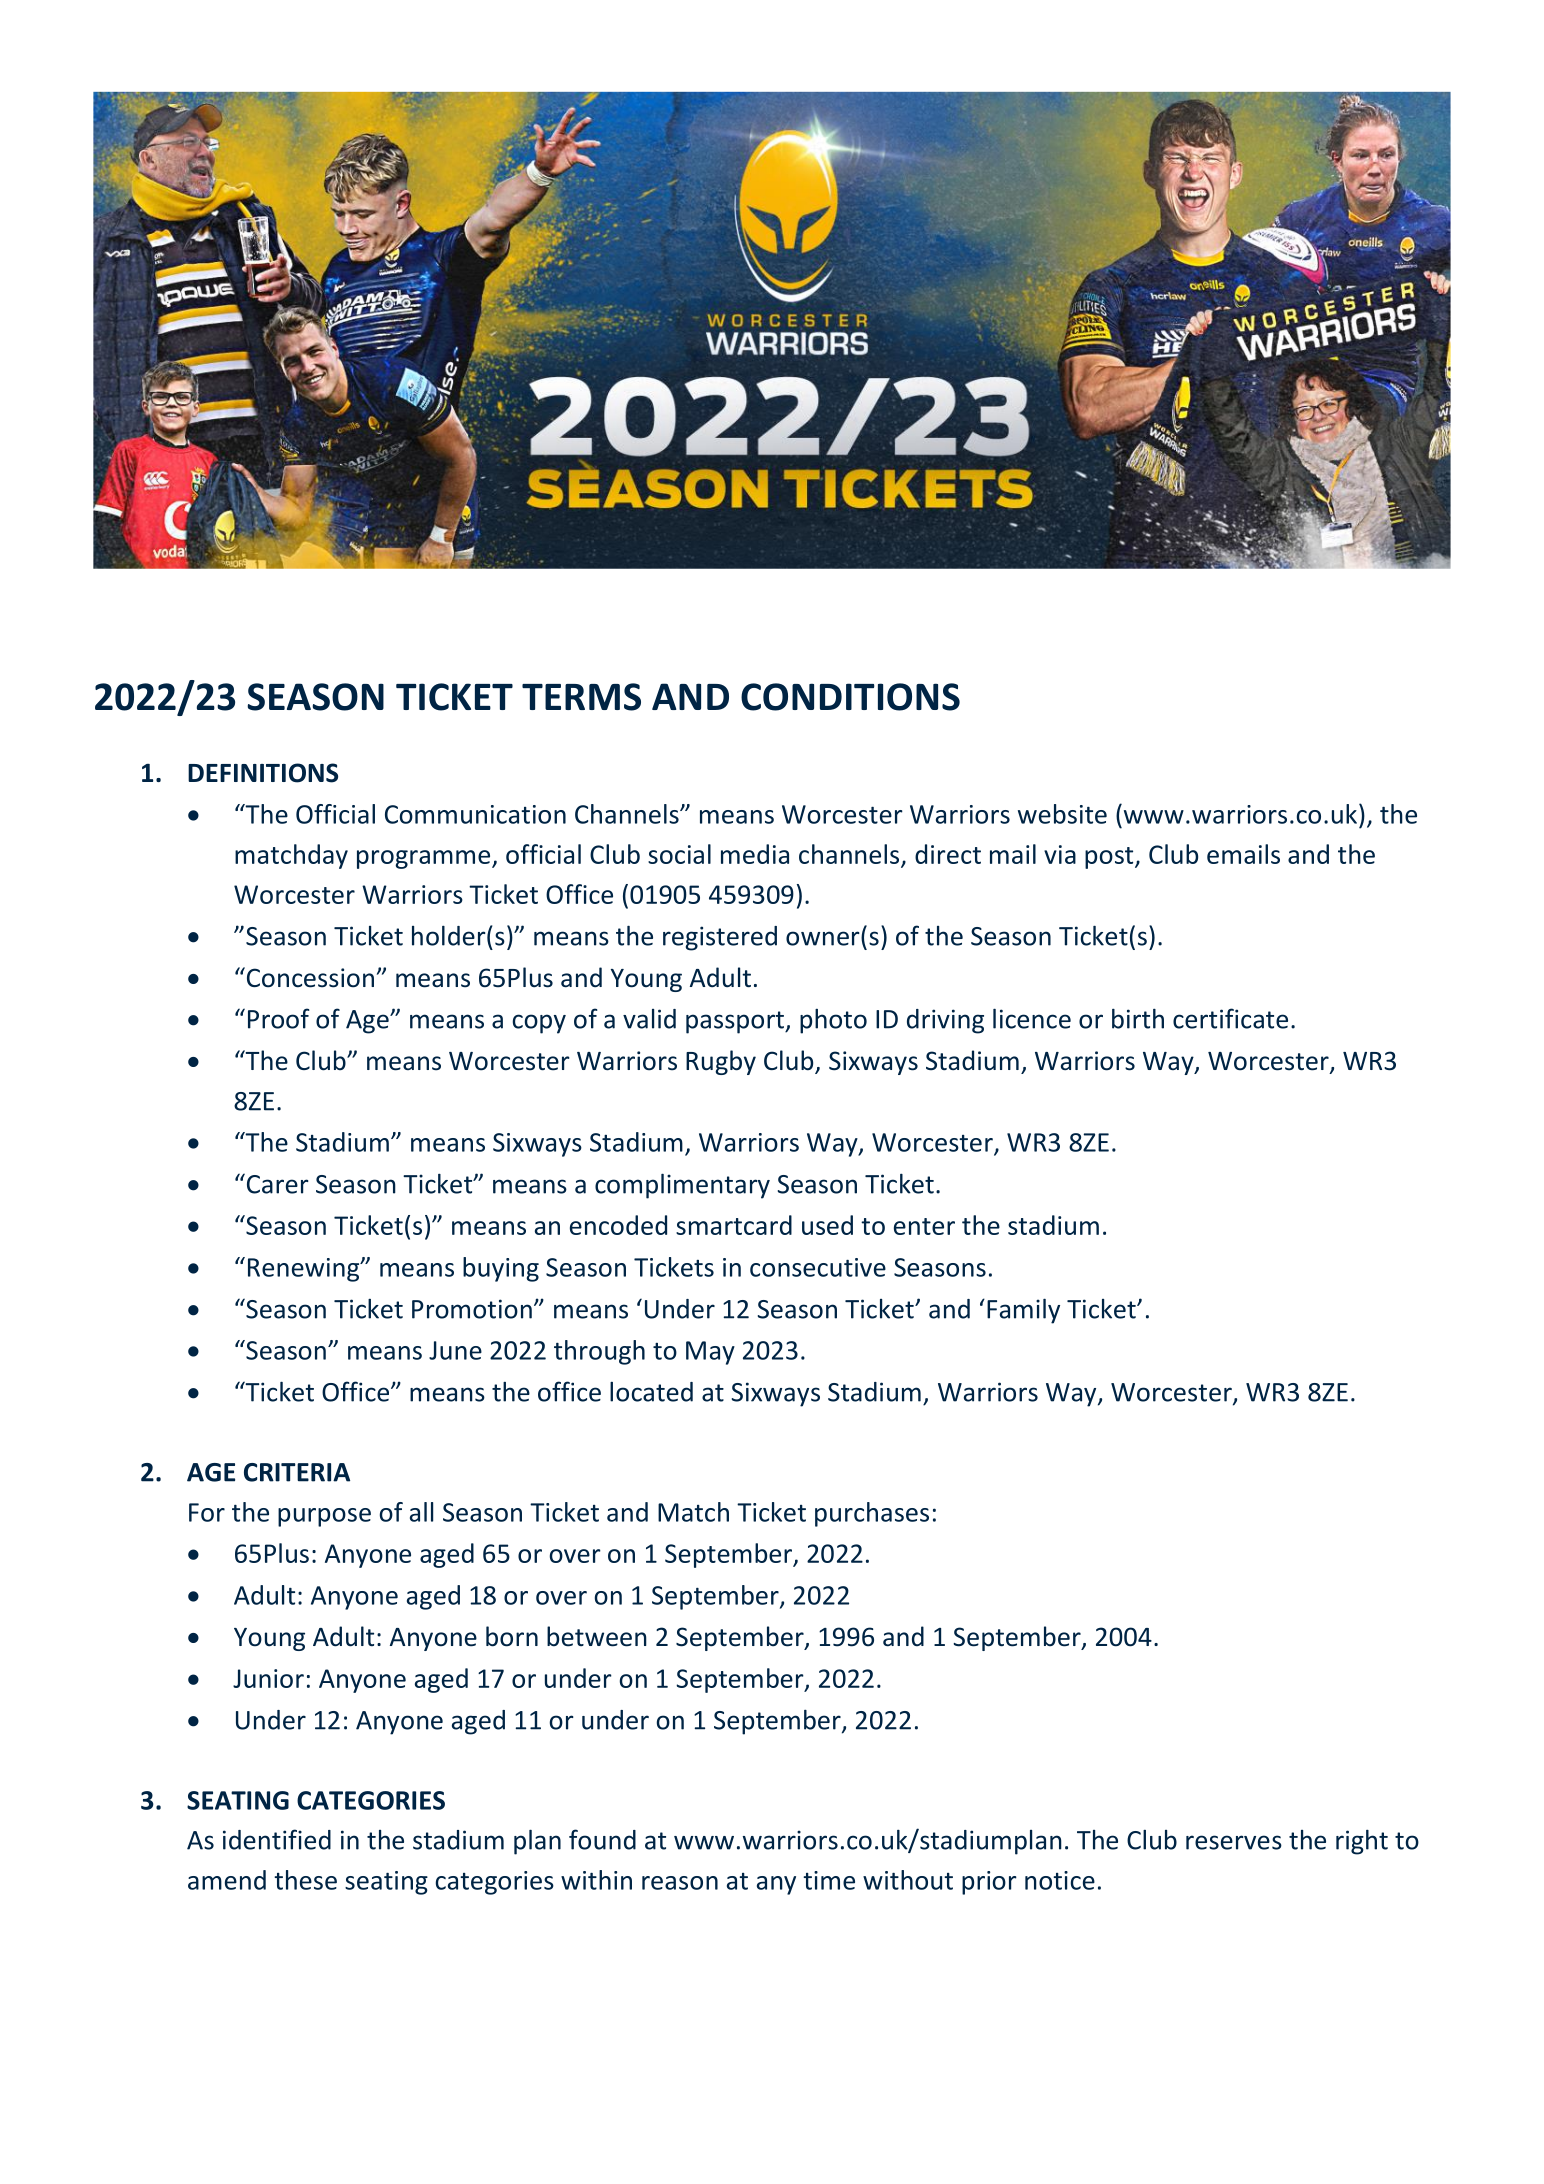 The width and height of the screenshot is (1544, 2184). What do you see at coordinates (818, 1267) in the screenshot?
I see `consecutive` at bounding box center [818, 1267].
